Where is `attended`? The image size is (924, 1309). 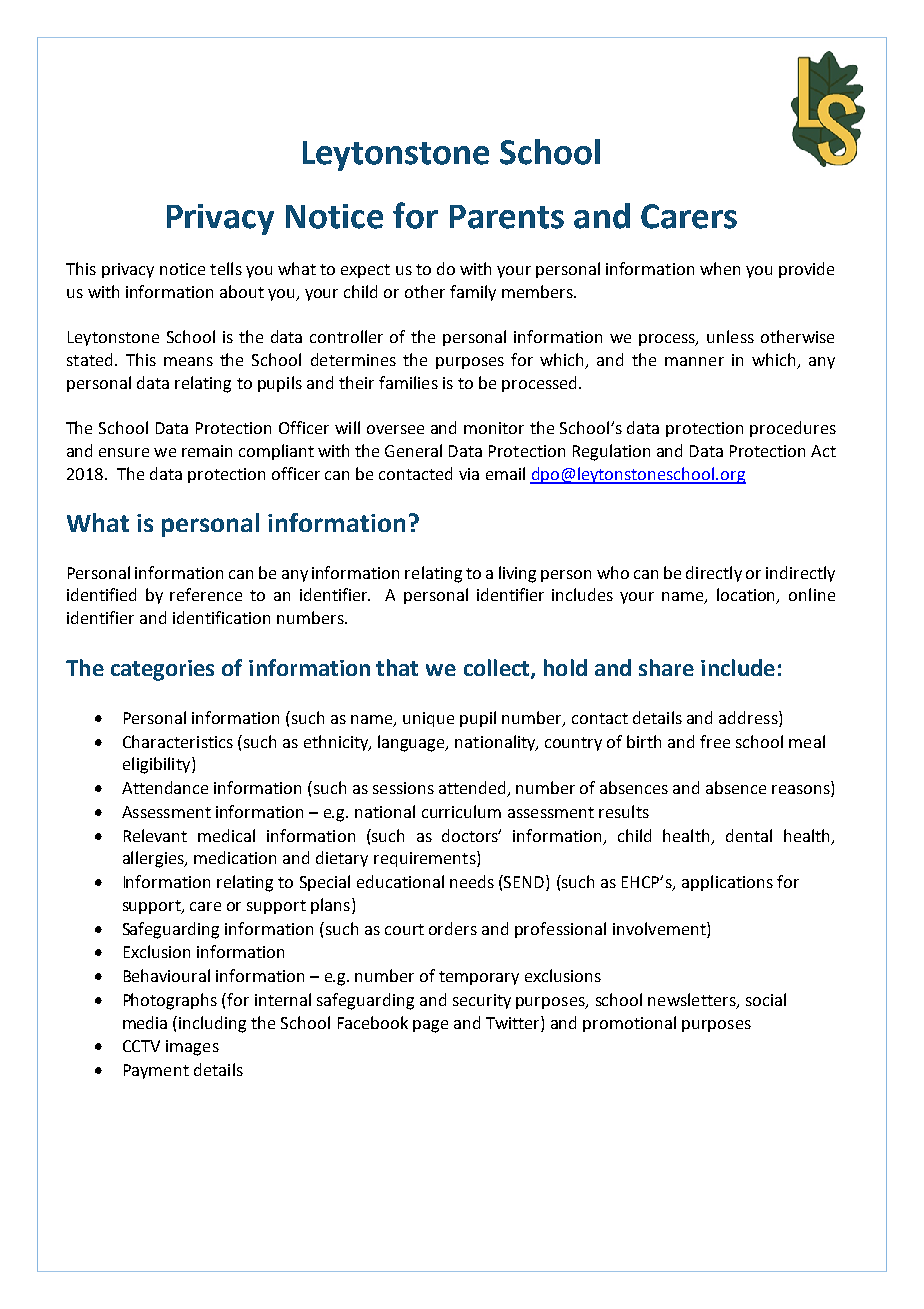 attended is located at coordinates (474, 789).
